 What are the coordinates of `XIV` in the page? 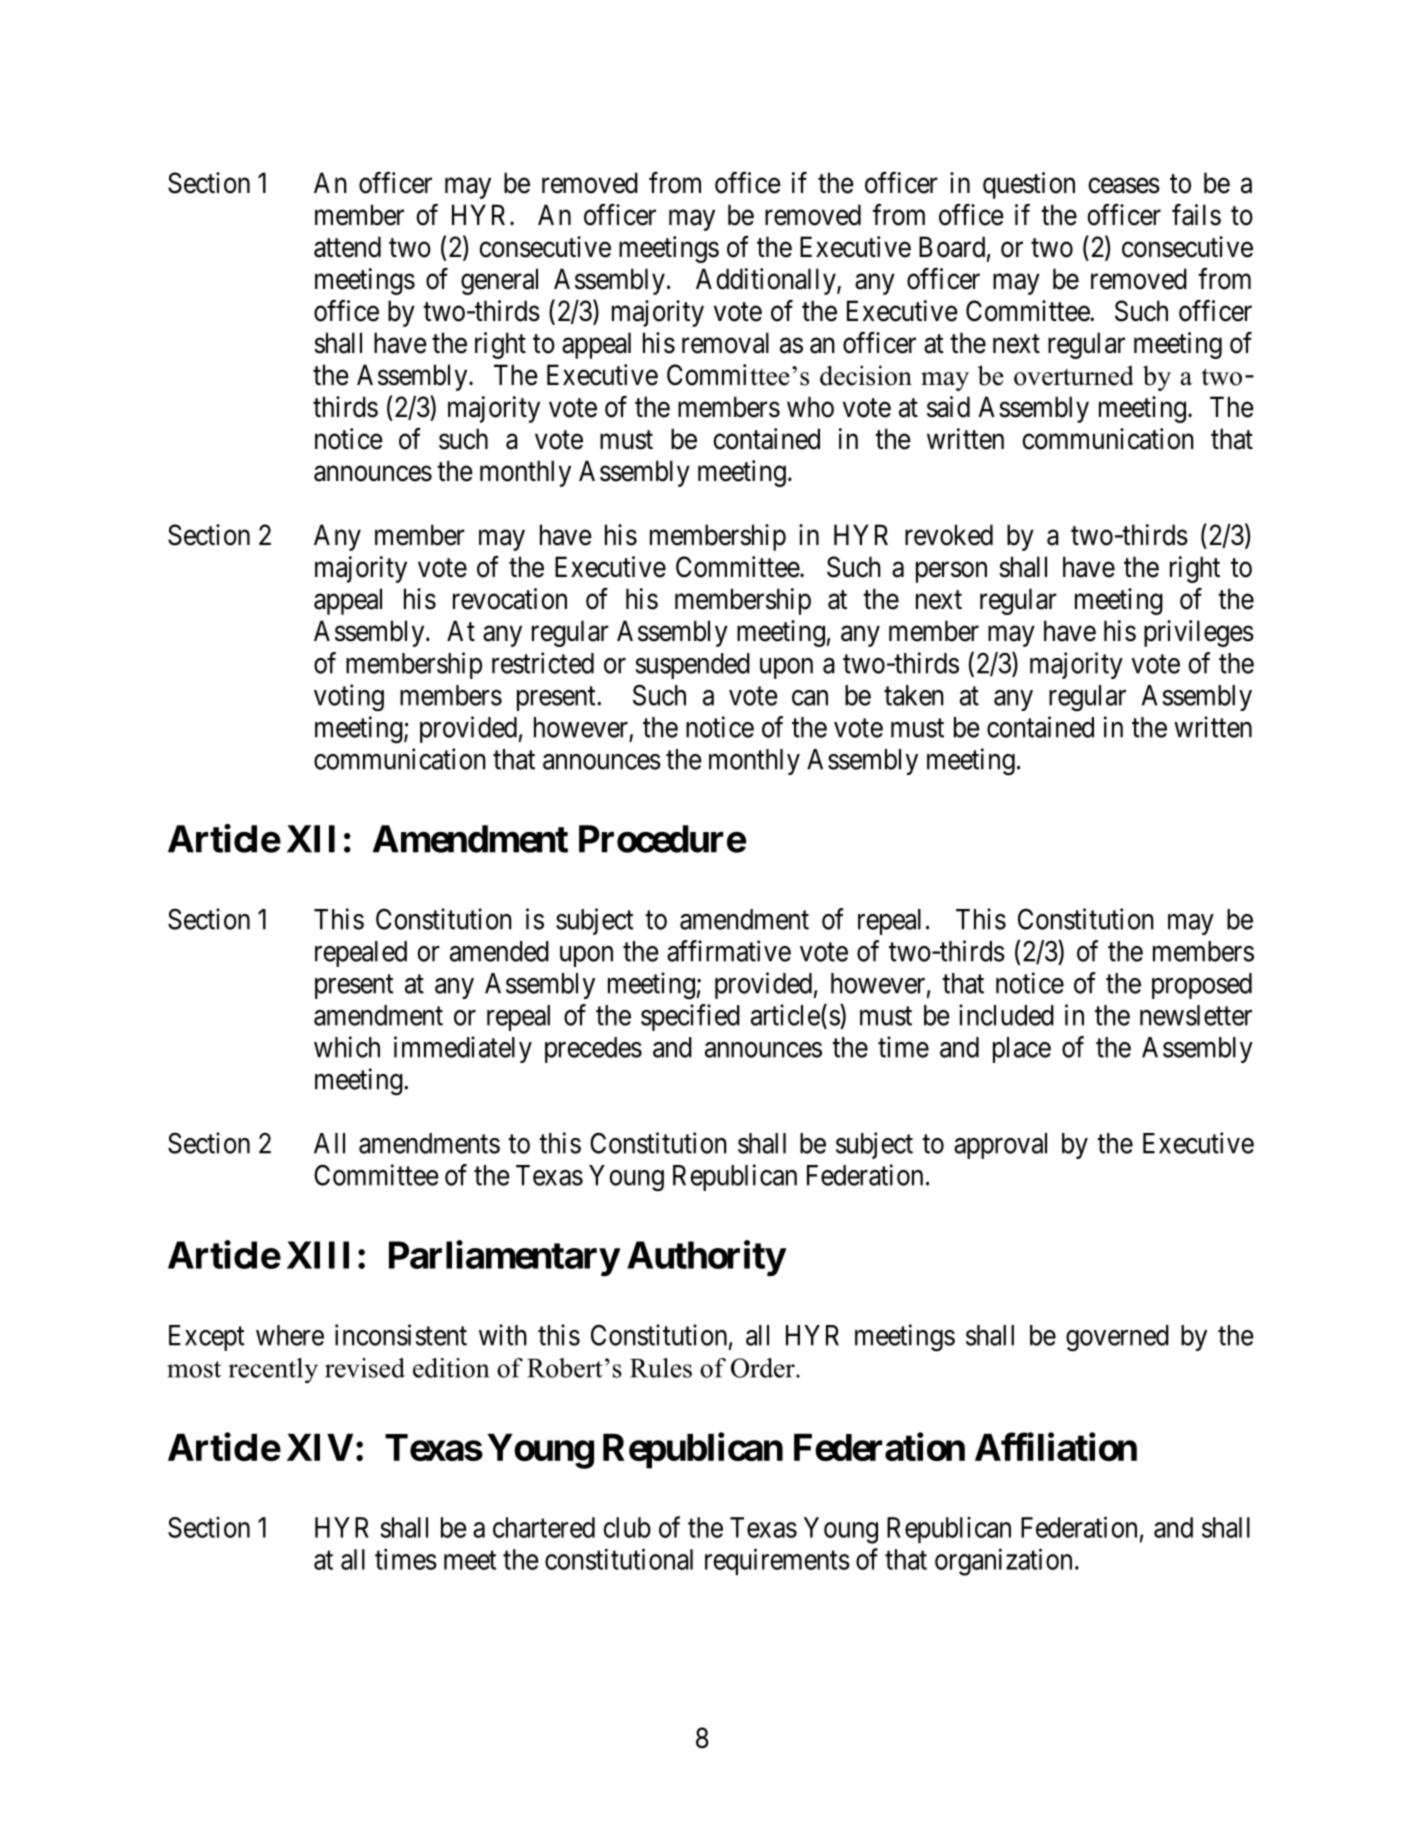 It's located at (320, 1447).
